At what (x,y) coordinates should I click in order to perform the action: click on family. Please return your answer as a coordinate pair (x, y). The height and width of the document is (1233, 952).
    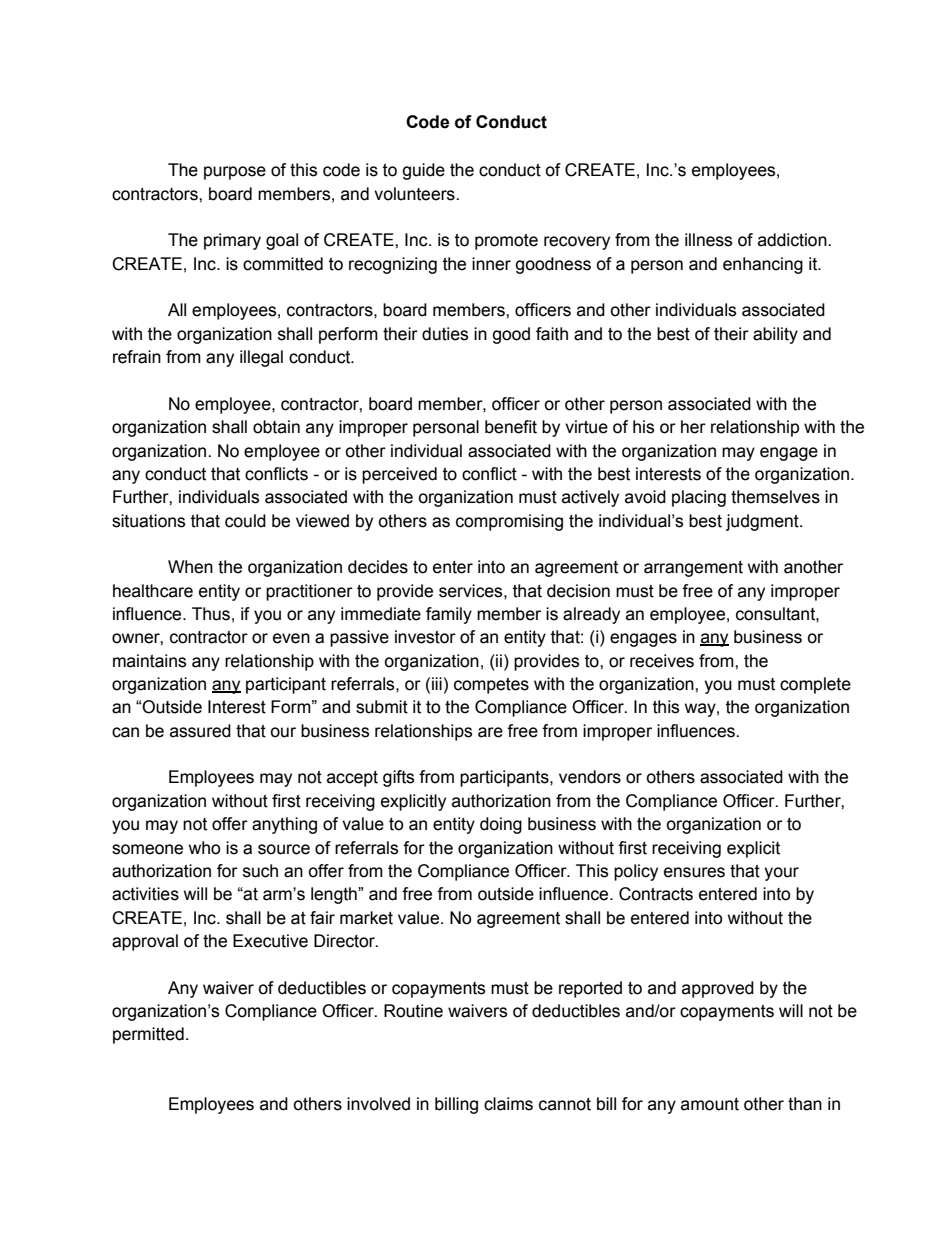
    Looking at the image, I should click on (449, 615).
